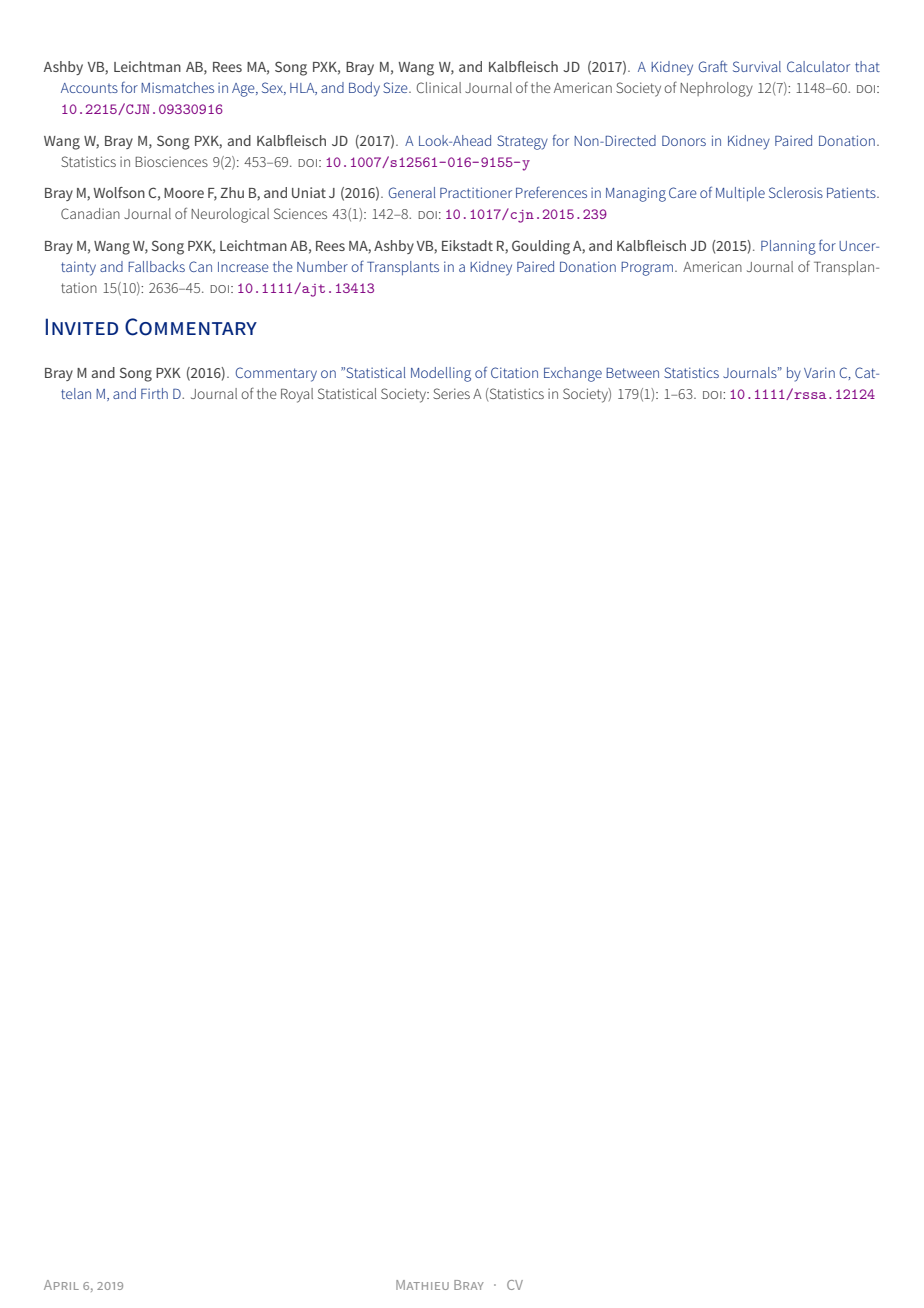  Describe the element at coordinates (439, 87) in the screenshot. I see `Clinical` at that location.
